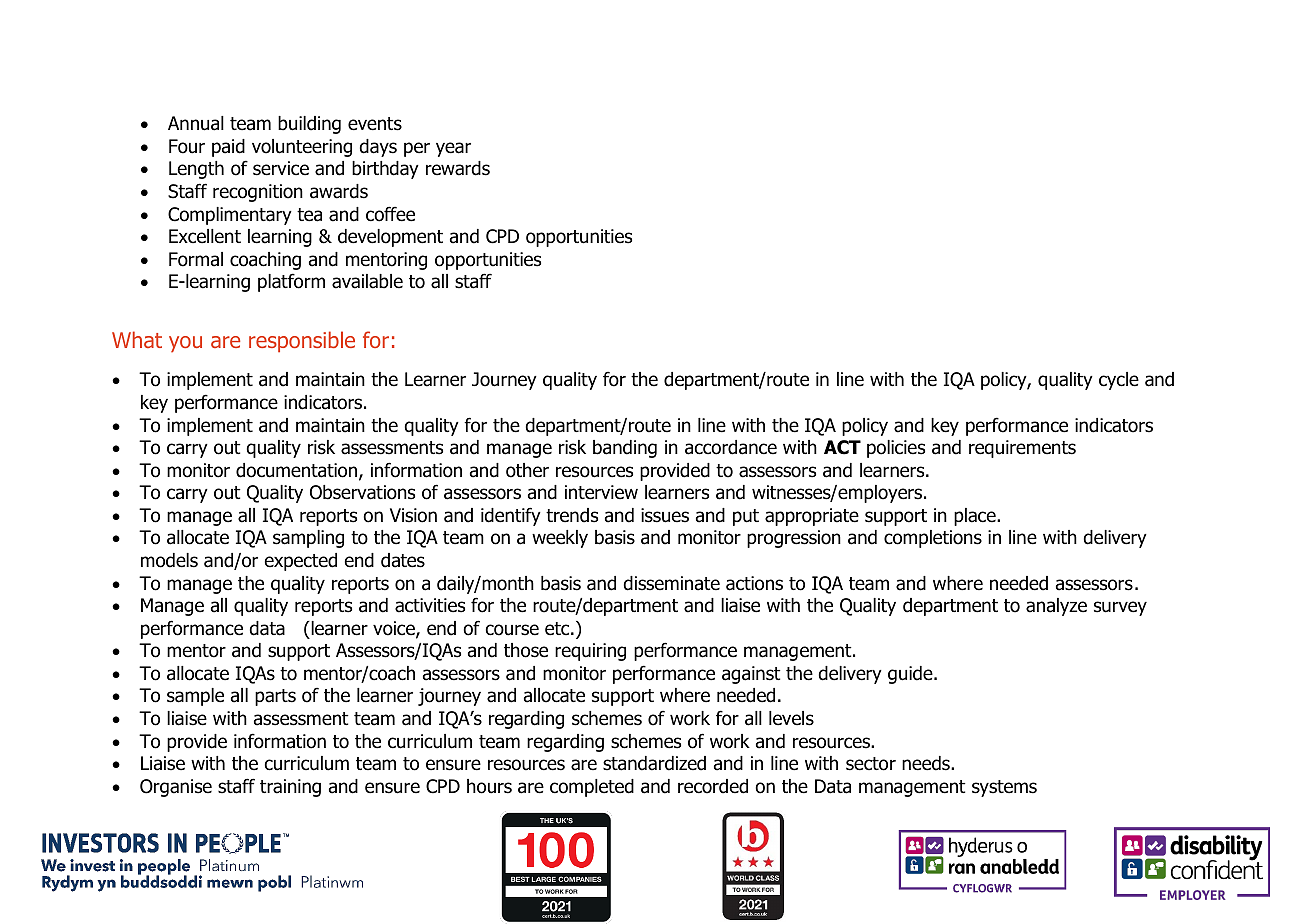  I want to click on training, so click(290, 788).
